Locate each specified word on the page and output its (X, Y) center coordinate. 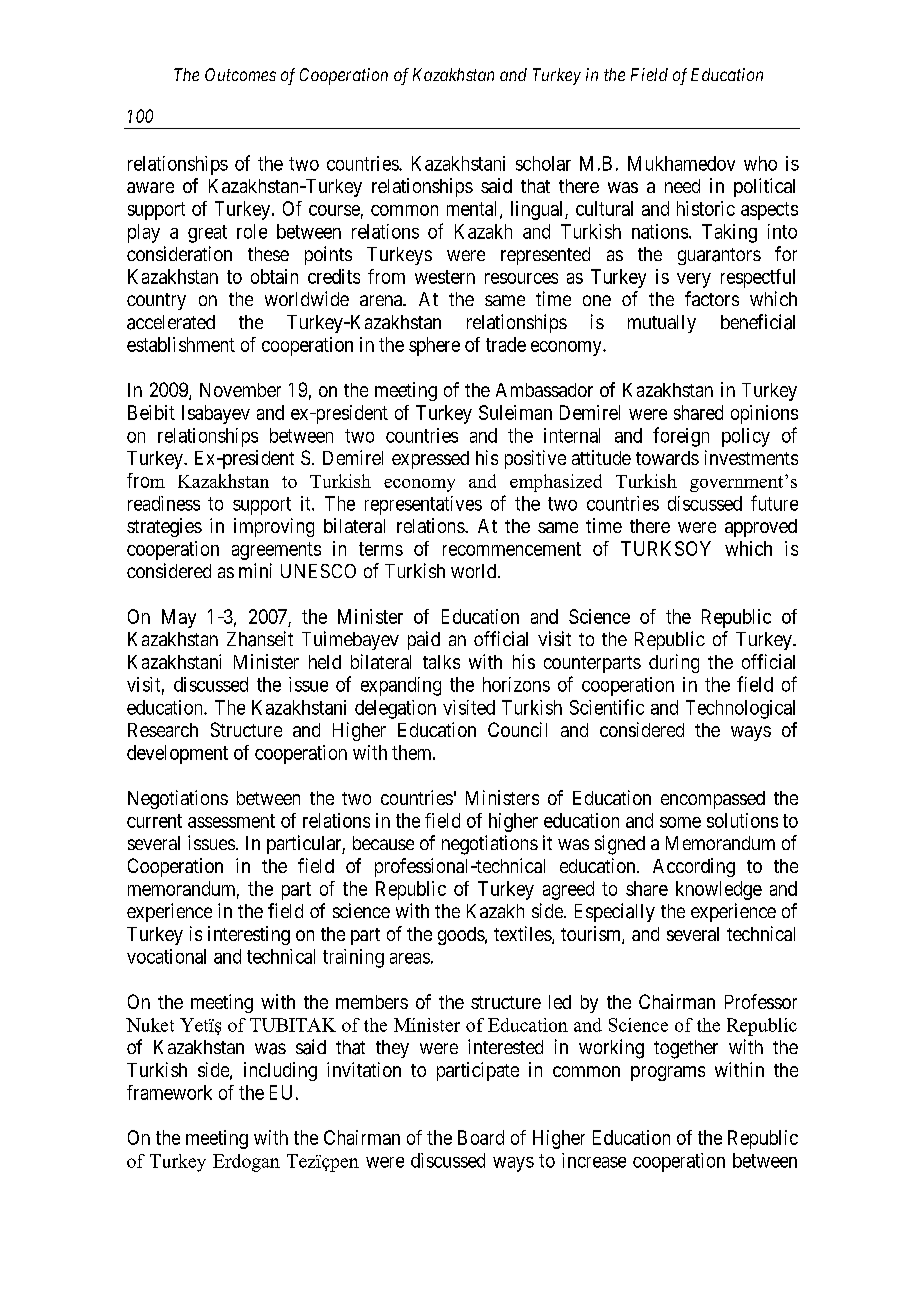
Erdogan (246, 1163)
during (674, 663)
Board (481, 1137)
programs (668, 1073)
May (179, 618)
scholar (543, 163)
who (760, 163)
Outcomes (240, 74)
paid (424, 640)
